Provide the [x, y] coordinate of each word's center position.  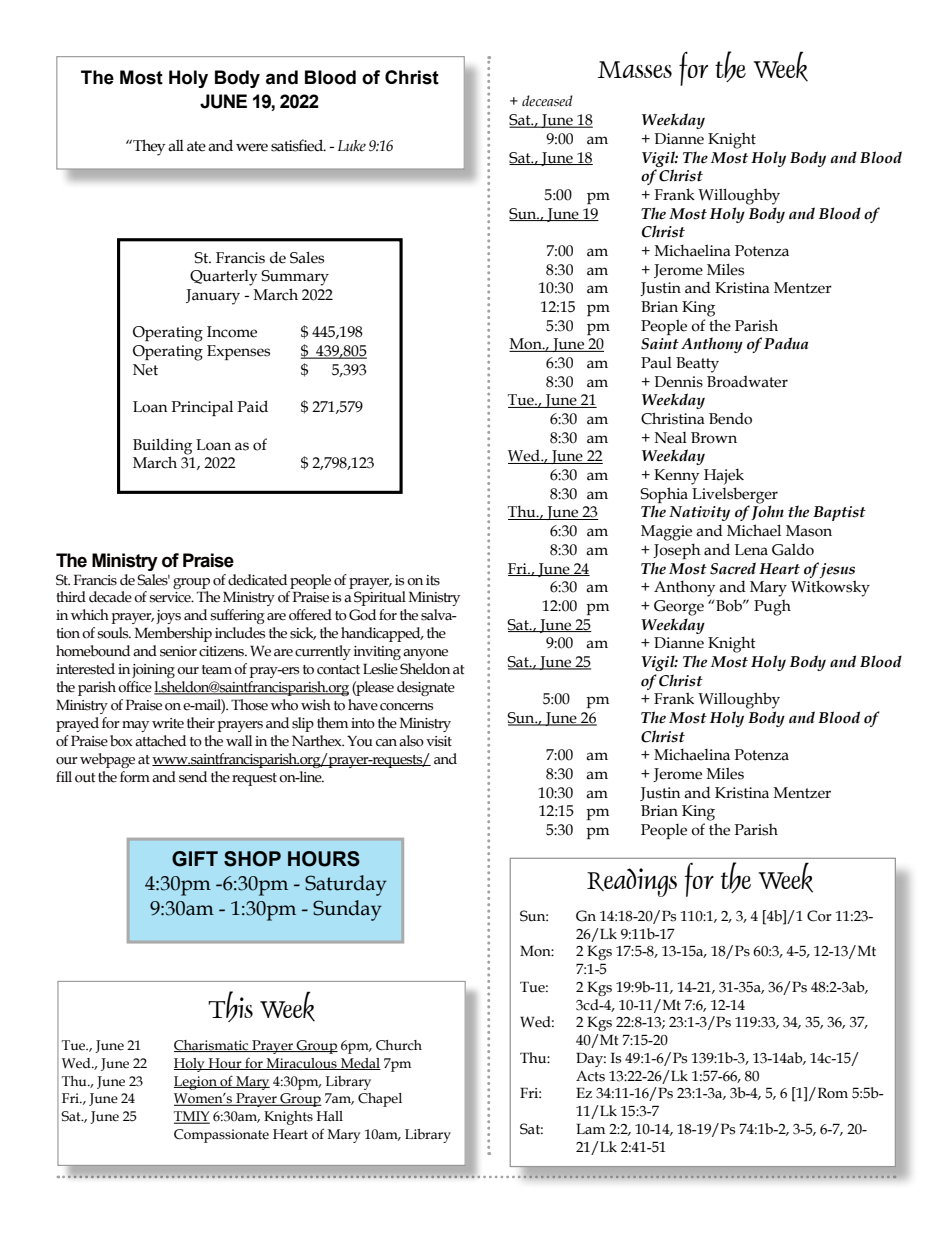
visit [439, 741]
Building [162, 446]
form [135, 777]
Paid [253, 406]
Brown [714, 438]
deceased [547, 101]
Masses [635, 69]
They [148, 147]
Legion [196, 1083]
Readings [632, 882]
